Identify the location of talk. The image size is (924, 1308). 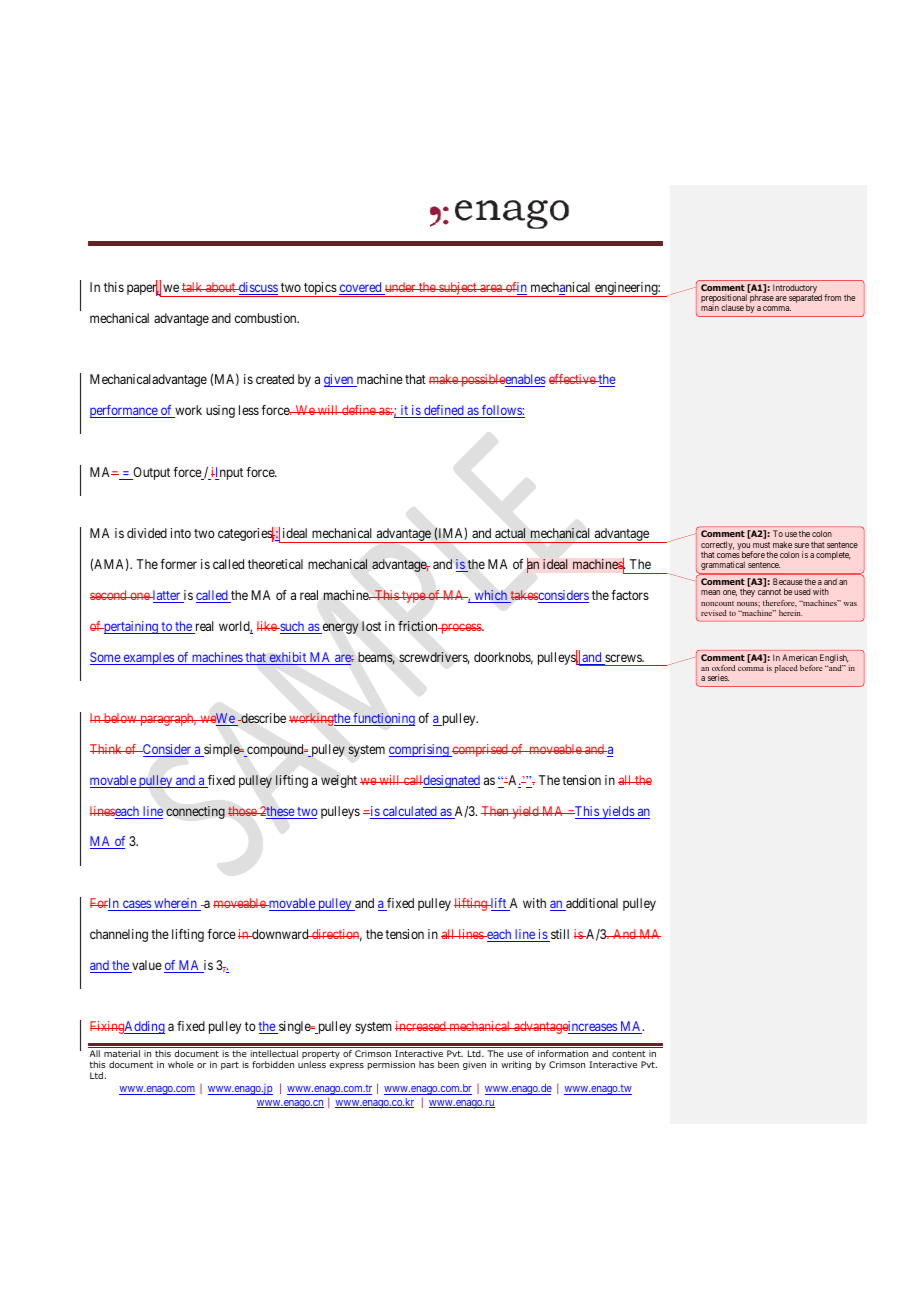
(193, 287).
